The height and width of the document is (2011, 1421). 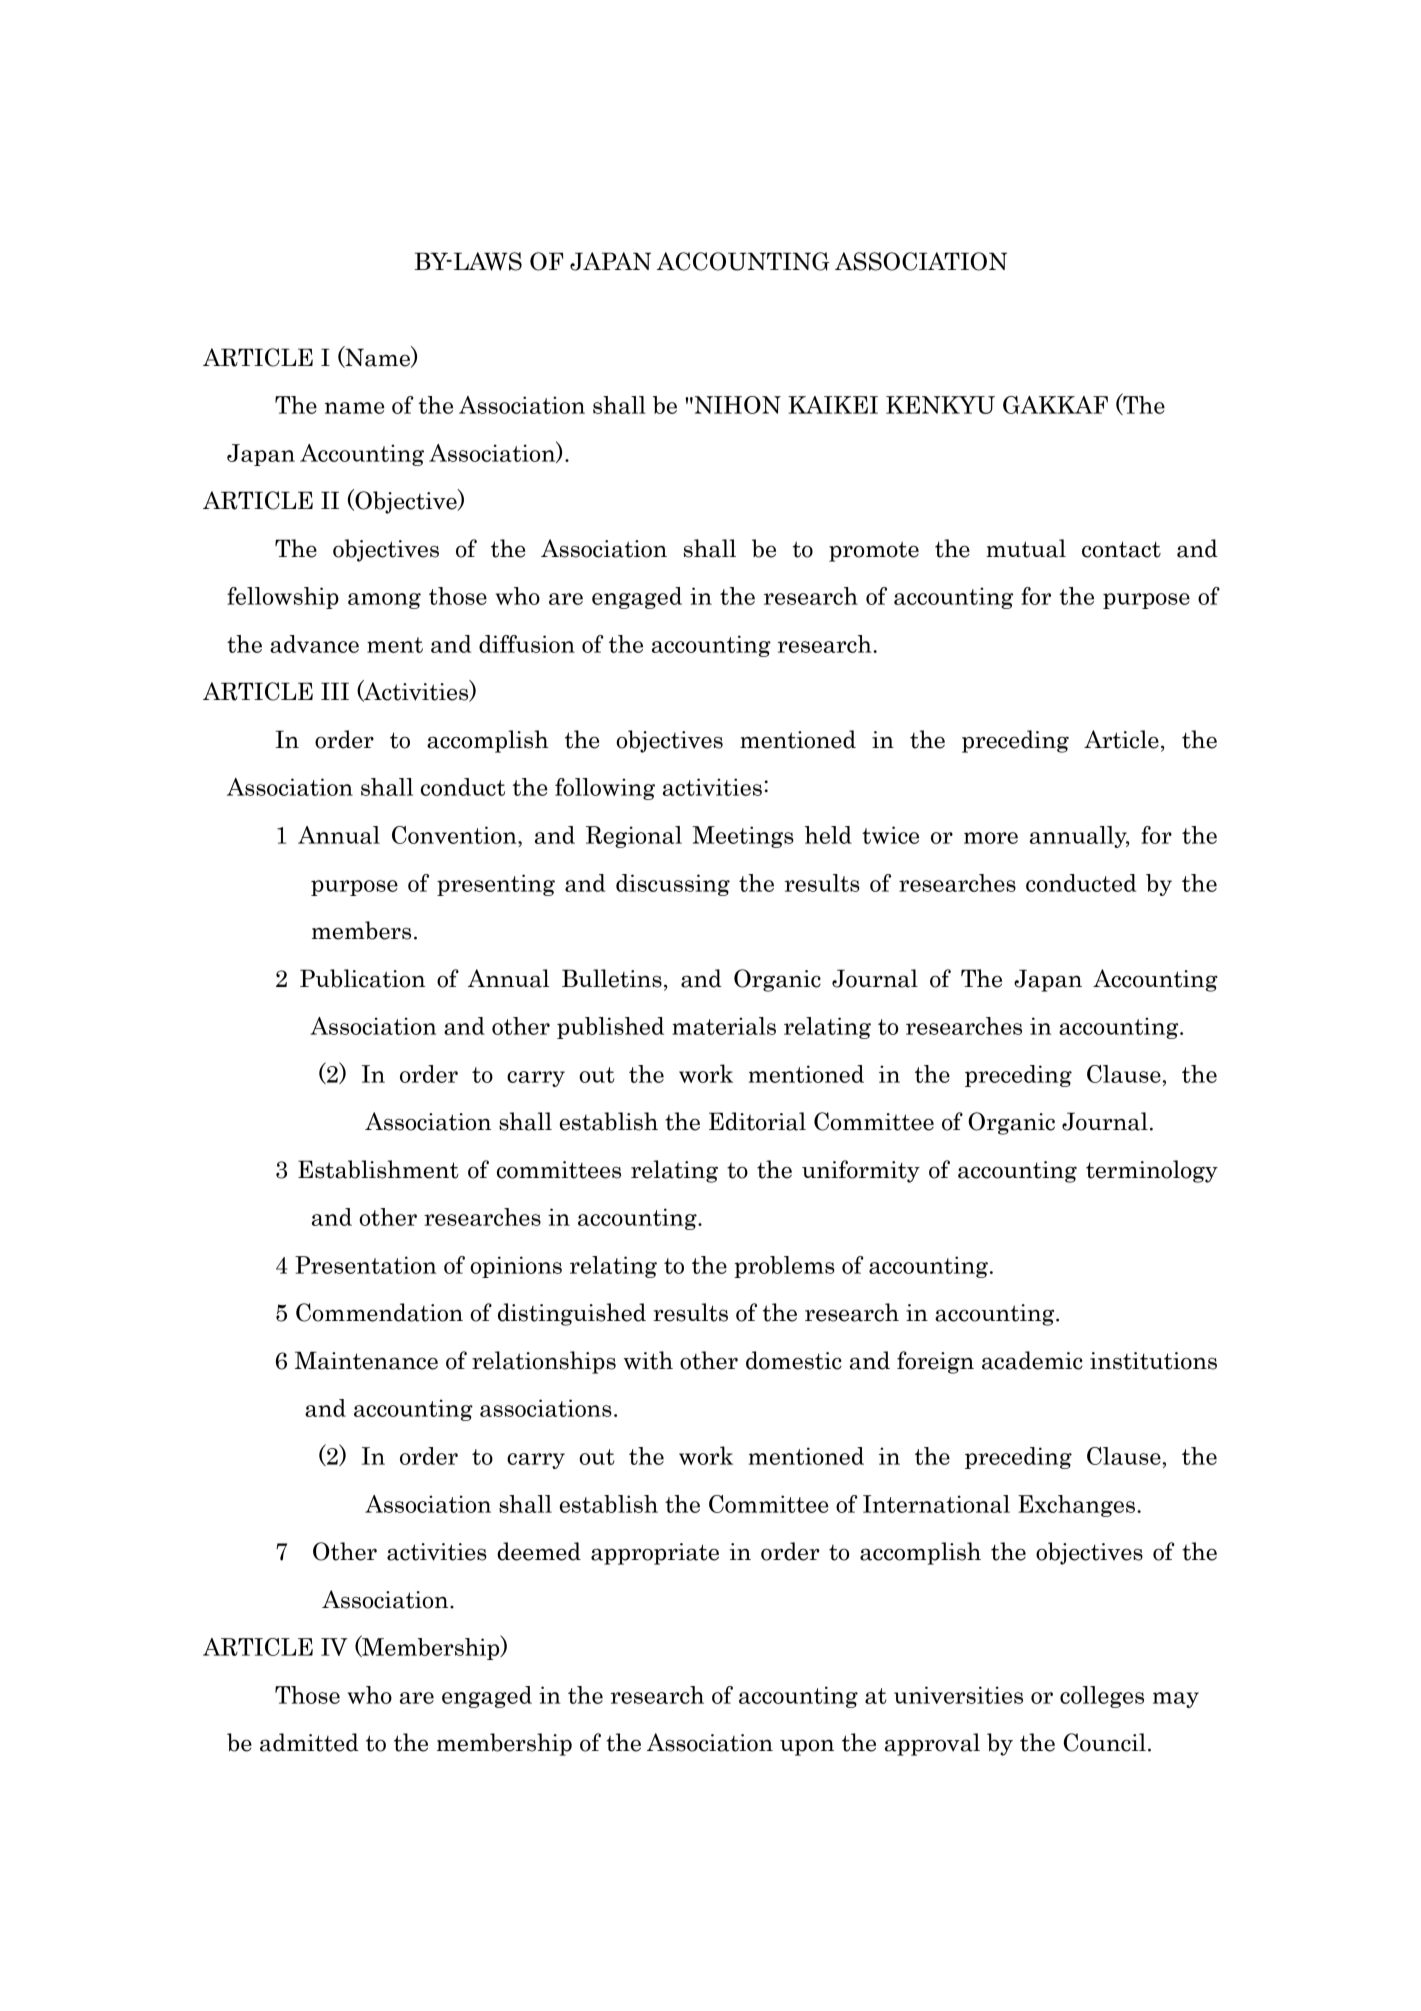 What do you see at coordinates (874, 551) in the document?
I see `promote` at bounding box center [874, 551].
